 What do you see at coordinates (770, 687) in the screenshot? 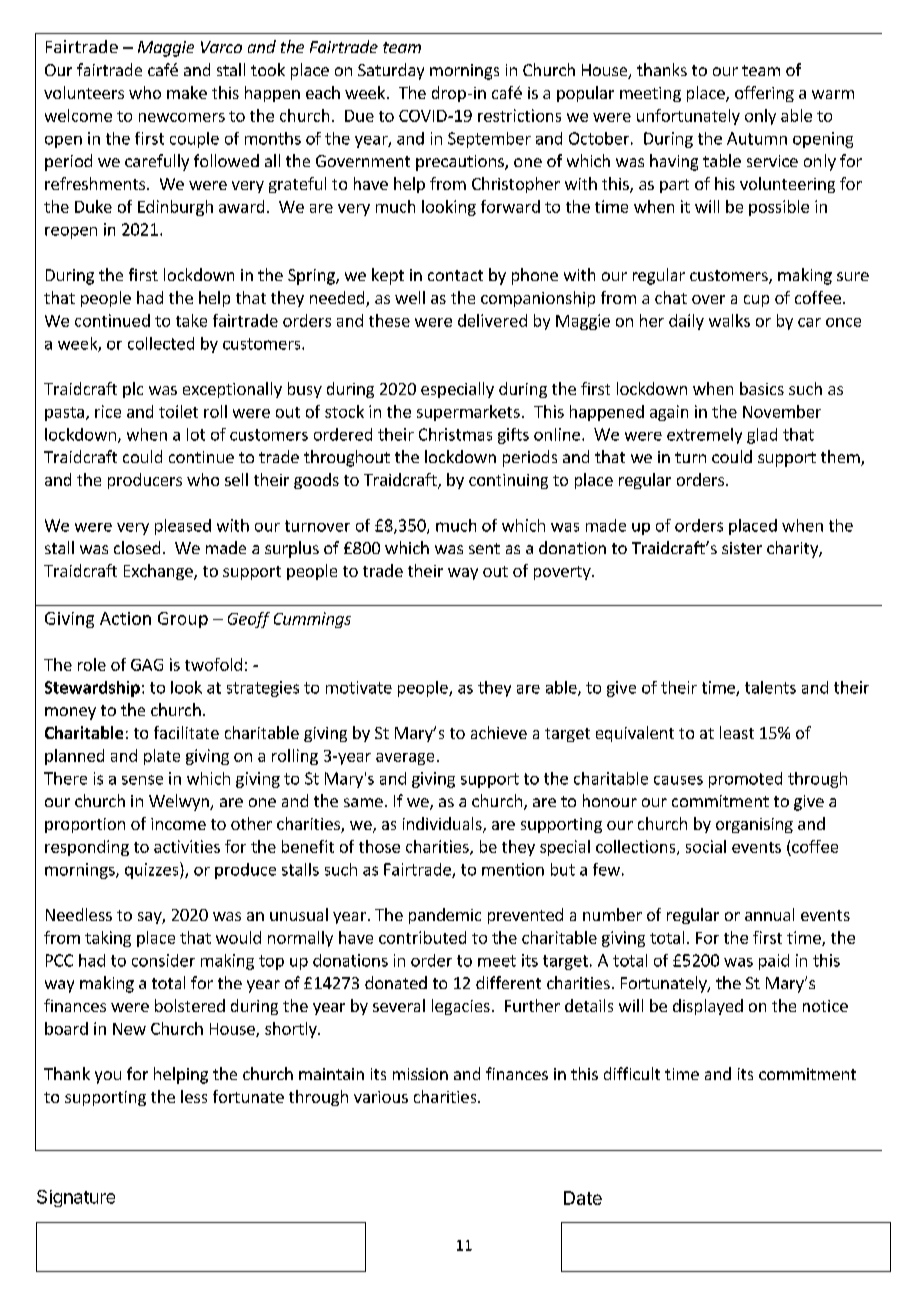
I see `talents` at bounding box center [770, 687].
